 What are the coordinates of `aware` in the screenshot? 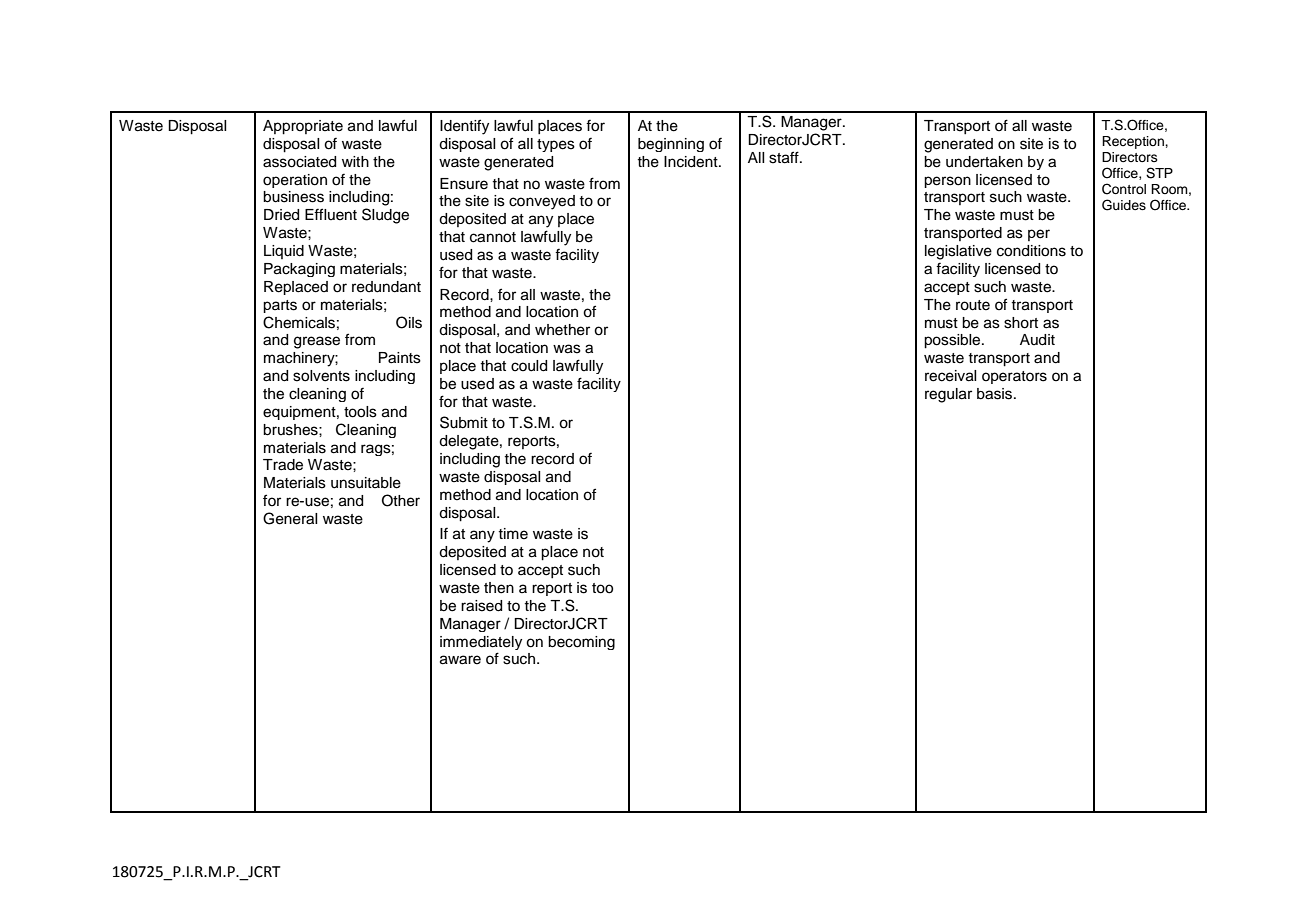 It's located at (460, 660).
